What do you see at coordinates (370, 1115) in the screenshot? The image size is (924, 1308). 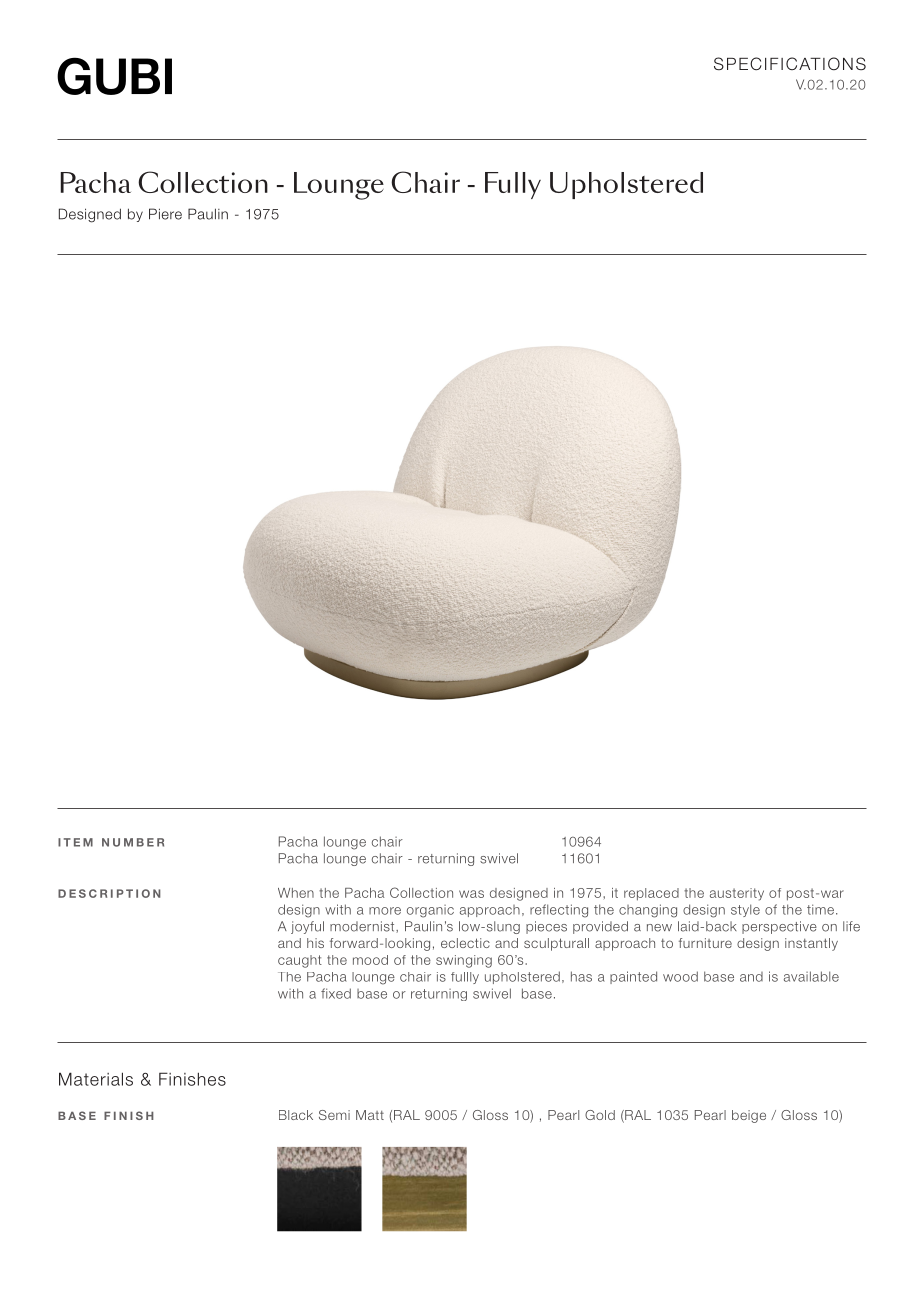 I see `Matt` at bounding box center [370, 1115].
